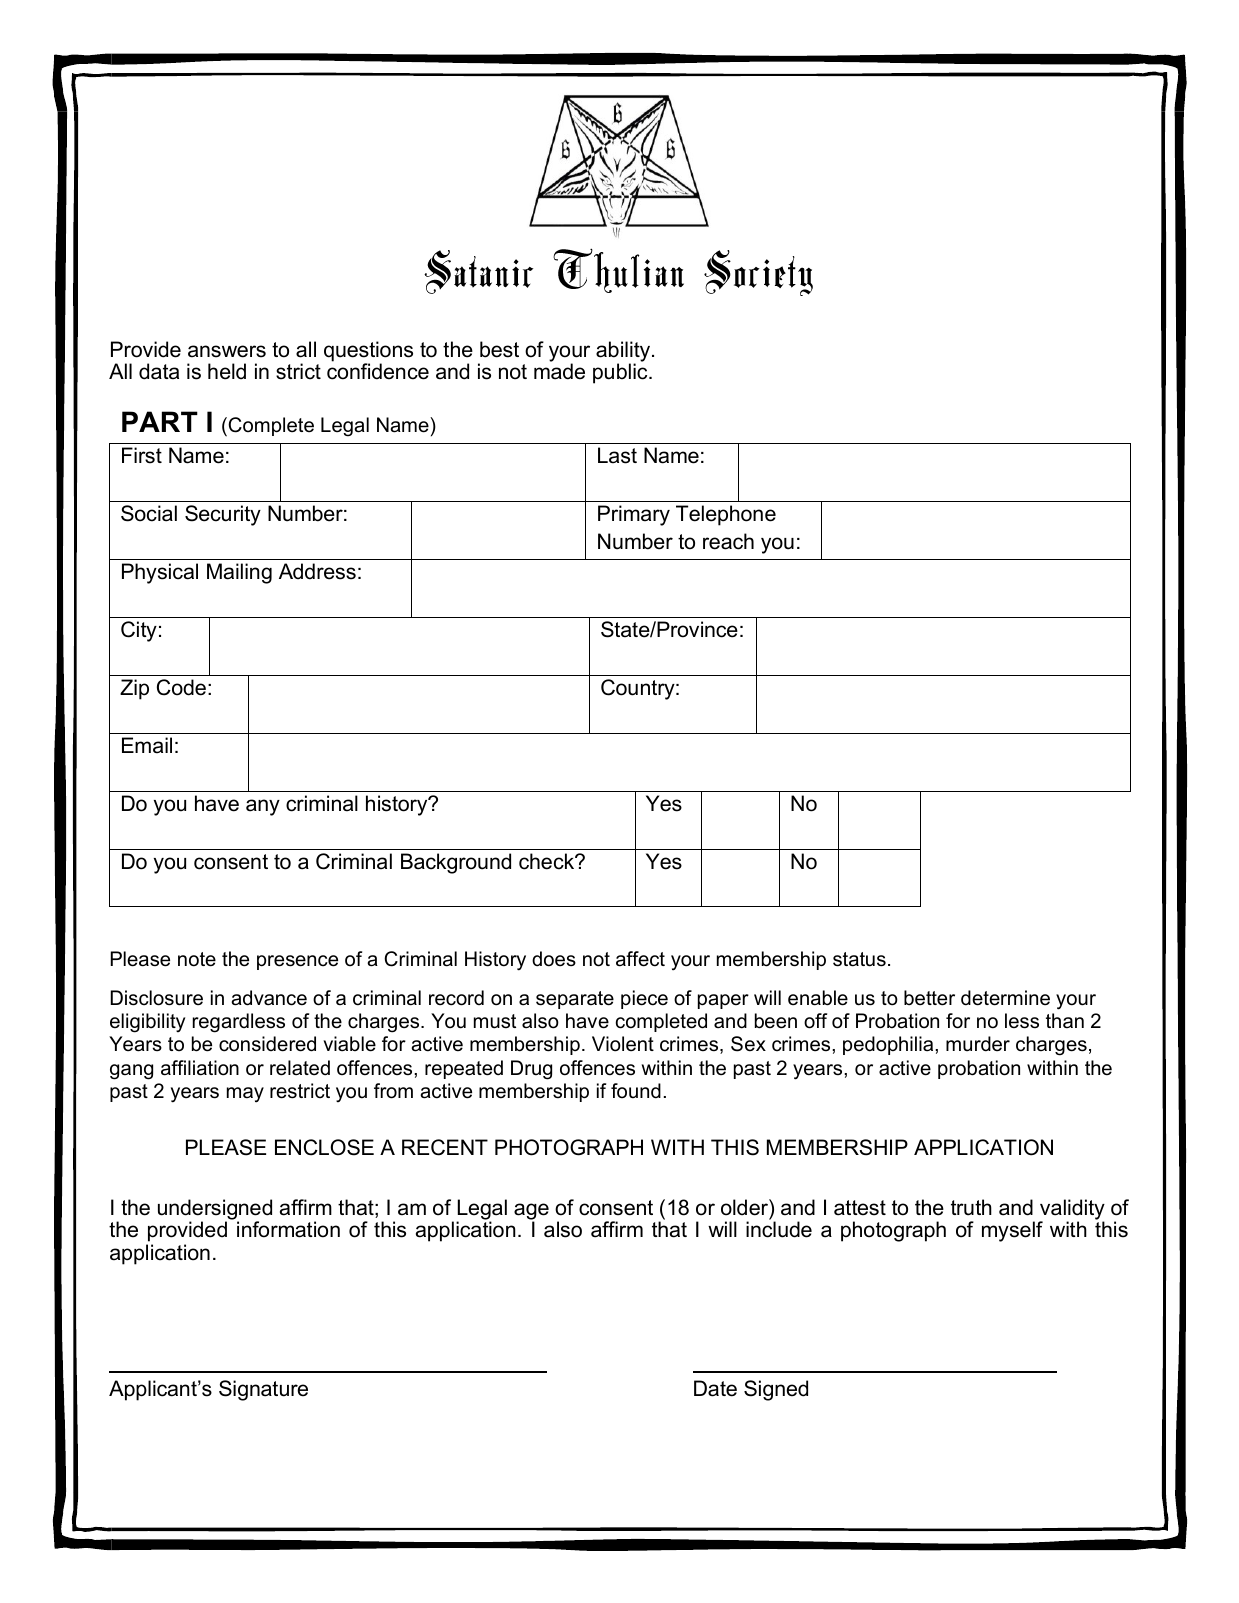 This document has height=1603, width=1239. I want to click on status, so click(859, 959).
